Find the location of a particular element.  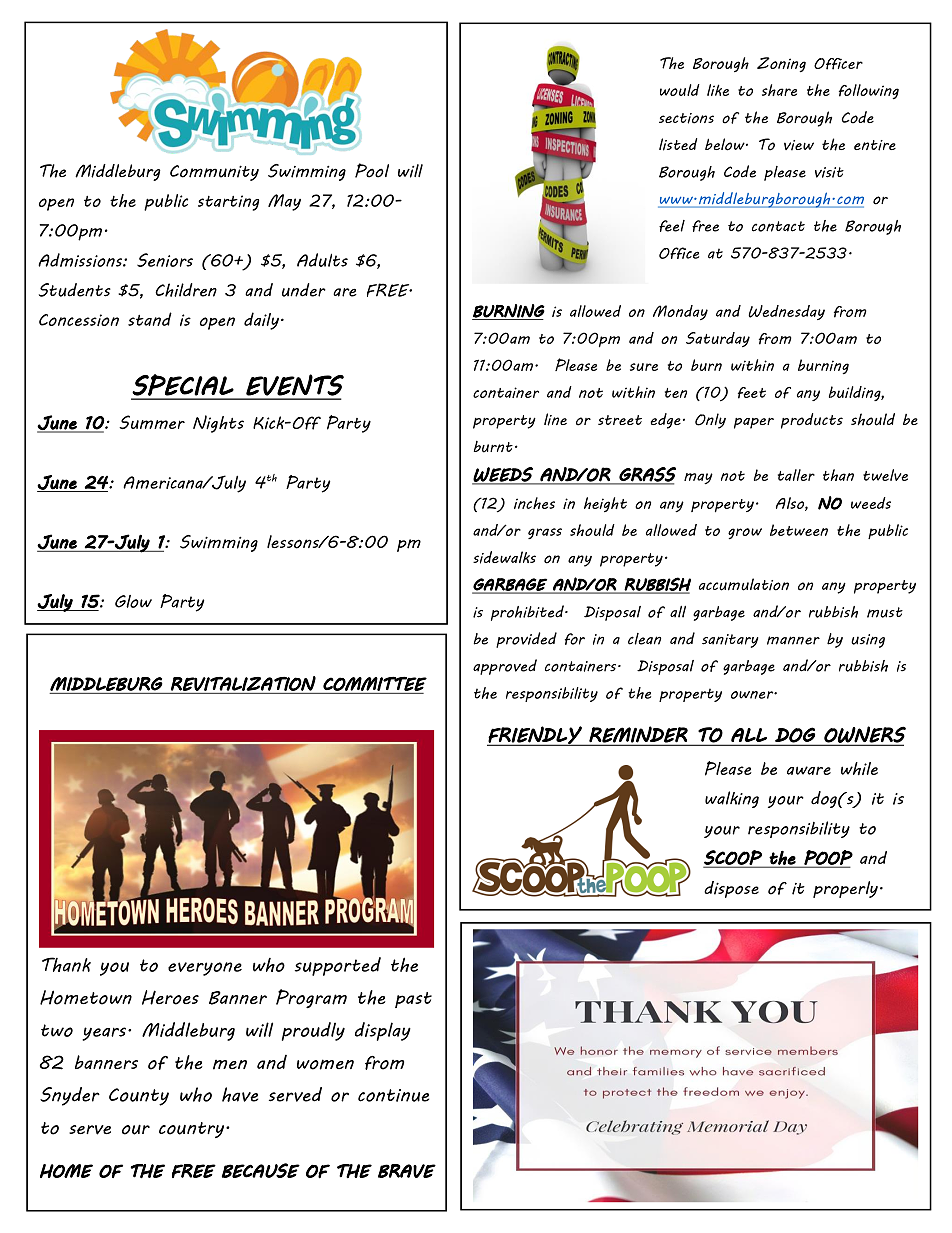

Glow is located at coordinates (133, 601).
